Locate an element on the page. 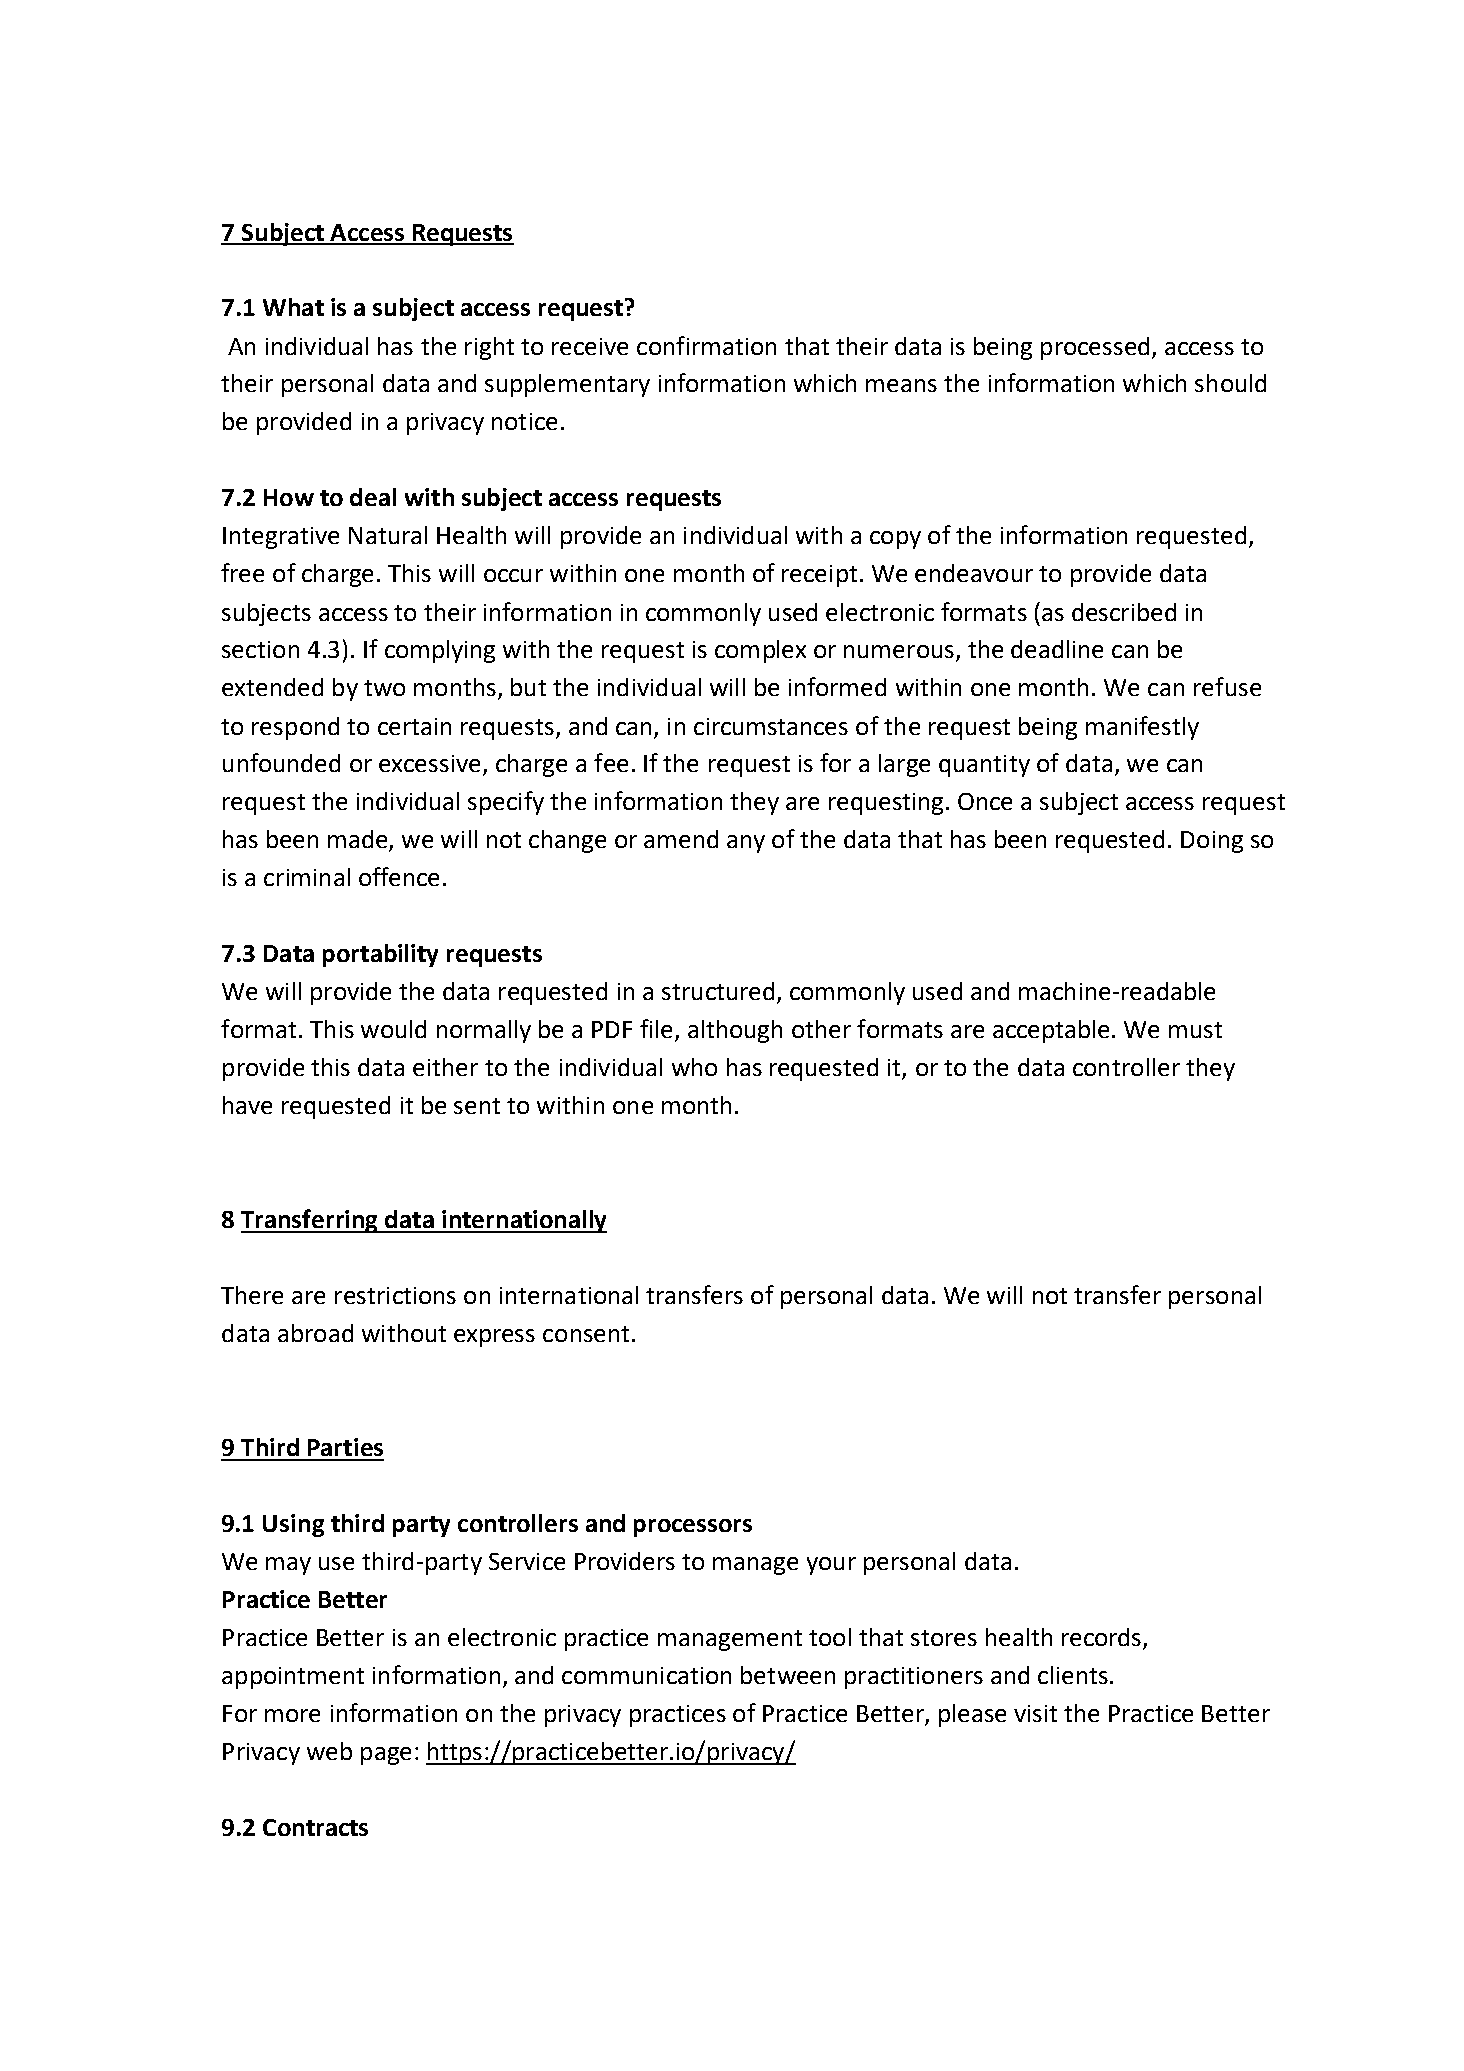 The image size is (1464, 2071). processed is located at coordinates (1095, 348).
